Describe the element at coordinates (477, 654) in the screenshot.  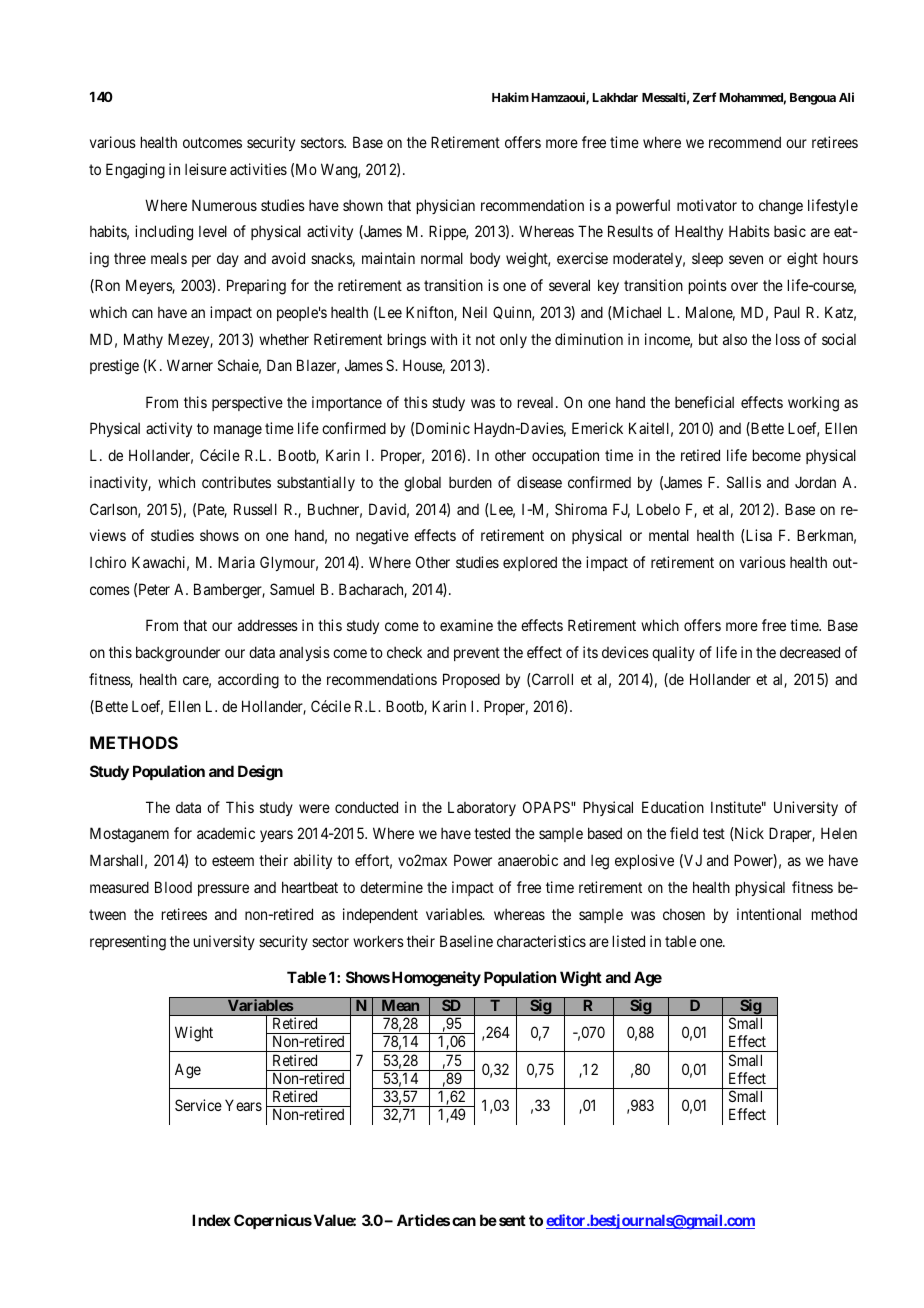
I see `prevent` at that location.
